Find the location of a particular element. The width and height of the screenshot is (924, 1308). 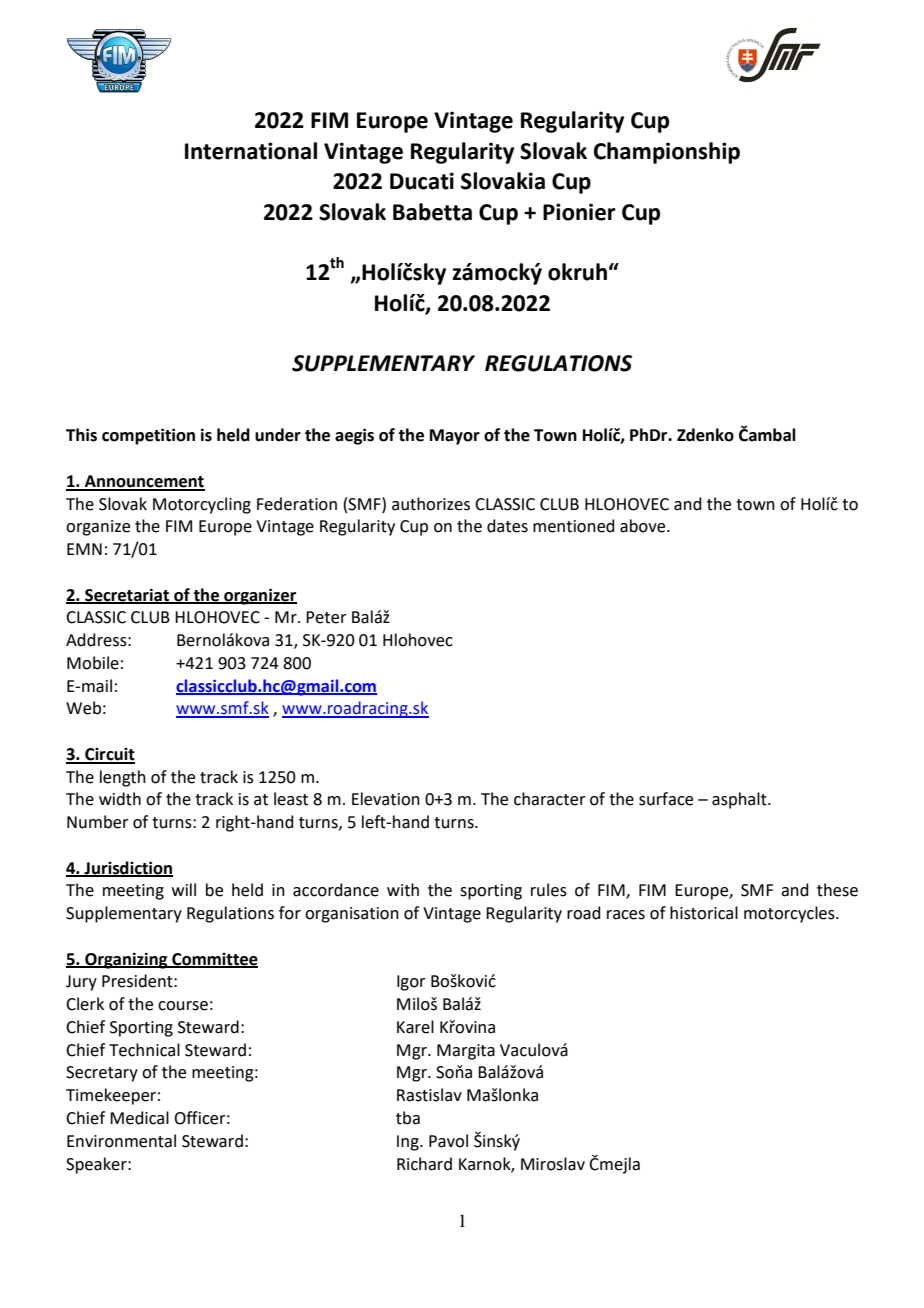

above is located at coordinates (644, 526).
